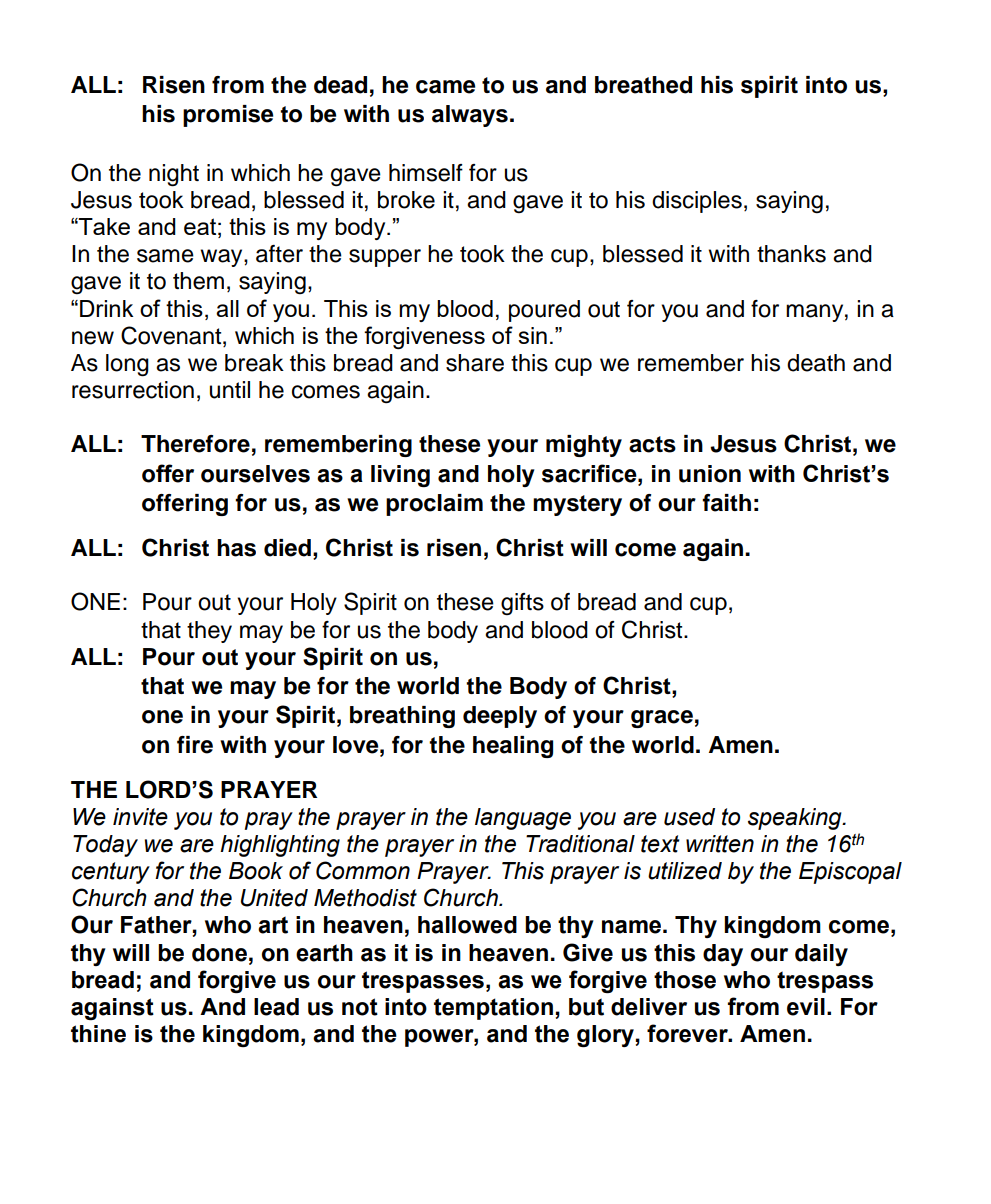 The width and height of the screenshot is (991, 1204). I want to click on breathed, so click(643, 85).
